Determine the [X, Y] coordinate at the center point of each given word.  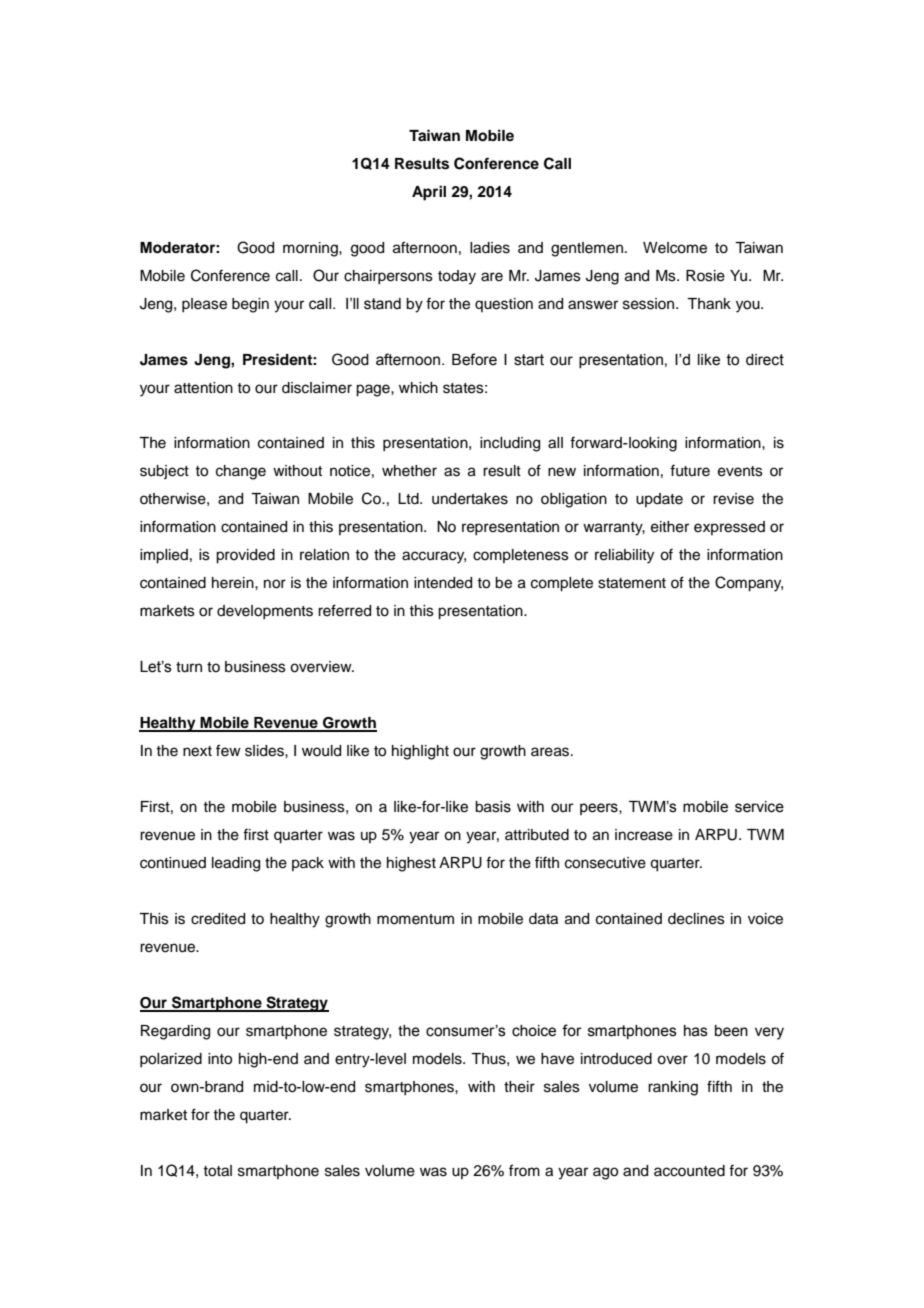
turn [189, 667]
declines [696, 919]
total [217, 1171]
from [524, 1170]
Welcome [675, 248]
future [690, 470]
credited [218, 919]
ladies [490, 248]
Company [749, 584]
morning [311, 249]
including [510, 444]
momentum [415, 919]
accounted [689, 1171]
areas [551, 752]
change [241, 472]
